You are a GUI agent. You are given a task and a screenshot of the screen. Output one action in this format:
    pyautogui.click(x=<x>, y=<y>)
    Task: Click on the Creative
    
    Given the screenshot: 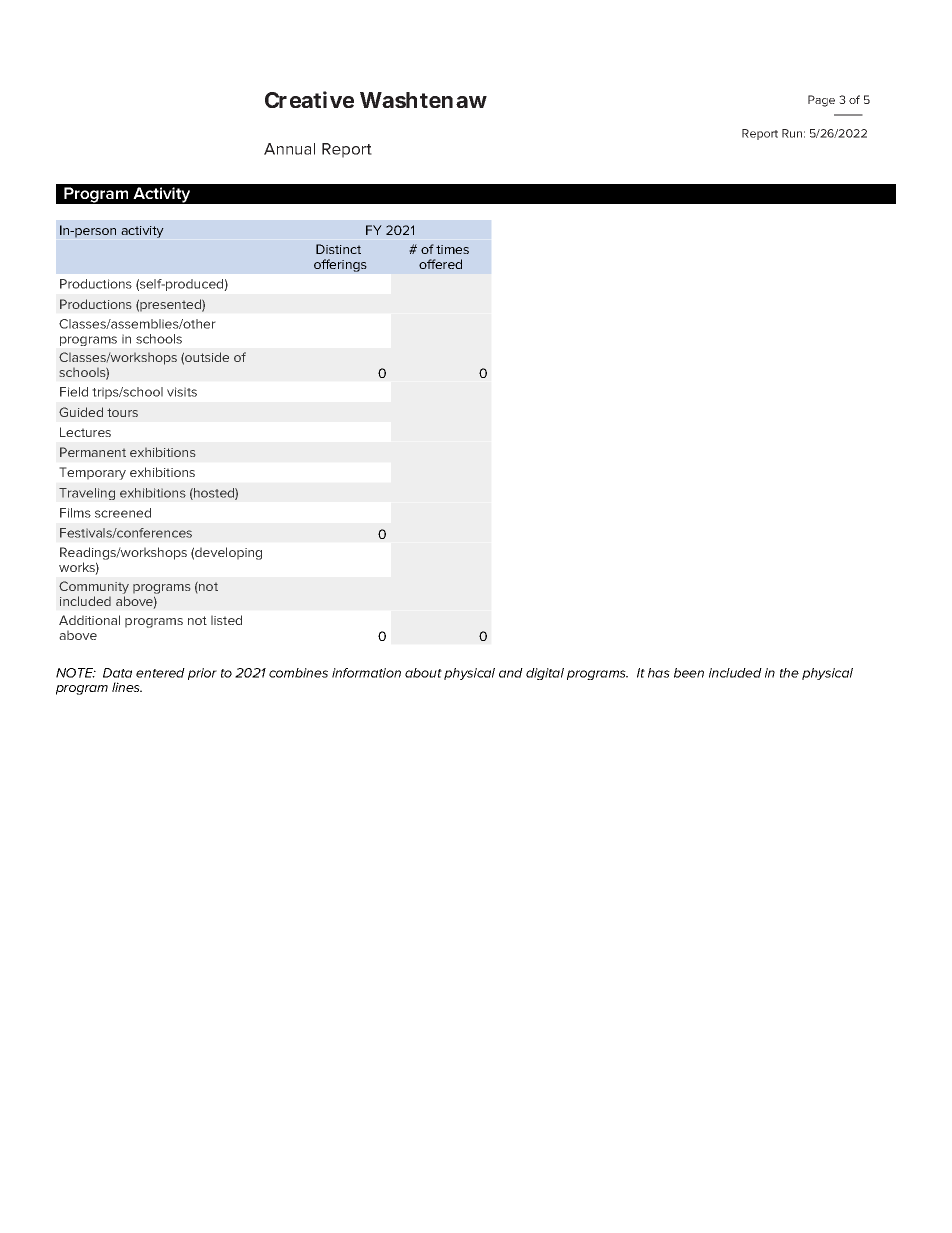 What is the action you would take?
    pyautogui.click(x=309, y=99)
